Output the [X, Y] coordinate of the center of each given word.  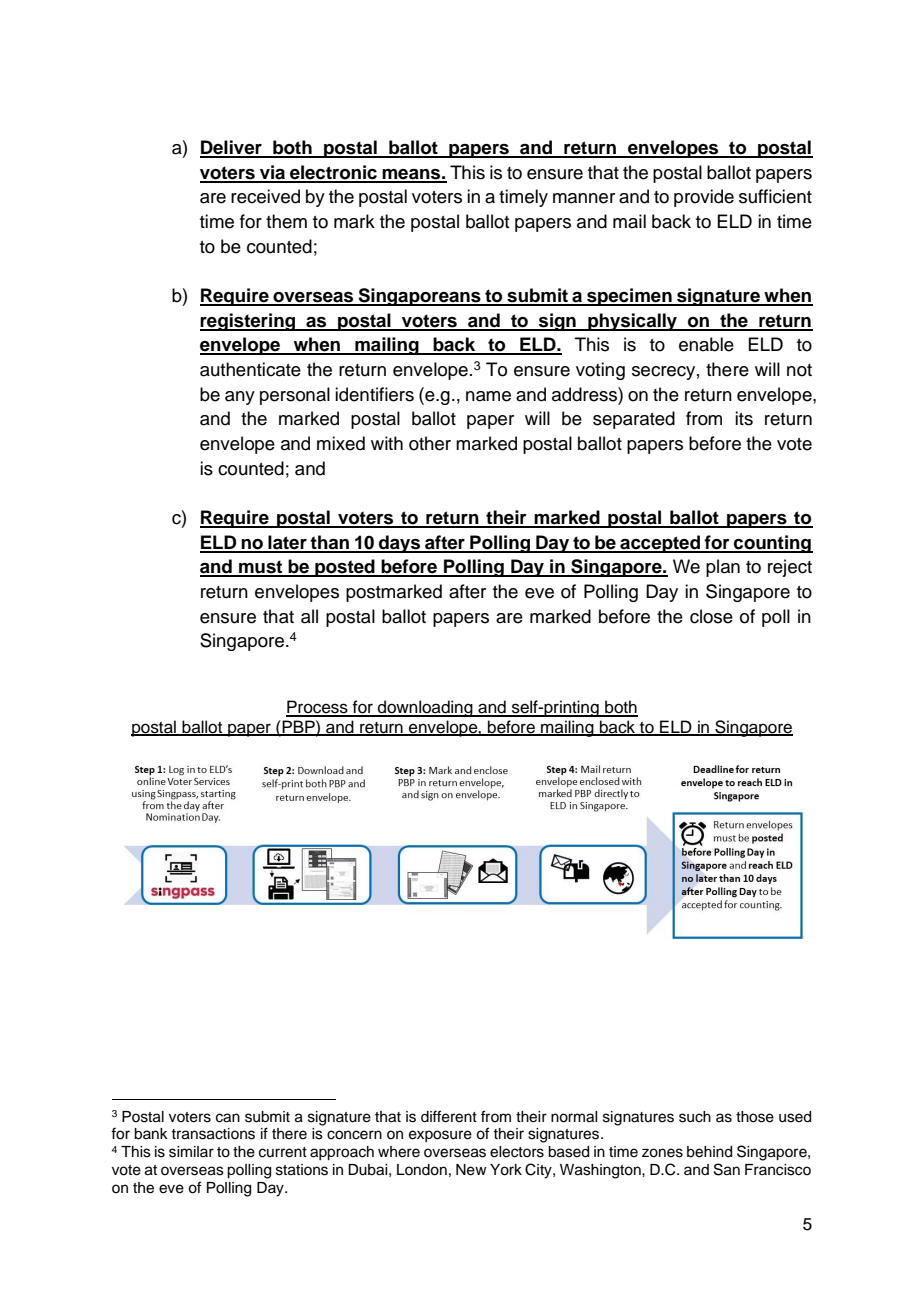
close [711, 616]
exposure [440, 1136]
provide [704, 198]
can [228, 1118]
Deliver [232, 148]
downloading [425, 708]
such [695, 1117]
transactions [213, 1134]
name [488, 396]
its [744, 418]
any [240, 398]
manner [584, 198]
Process [318, 708]
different [449, 1116]
